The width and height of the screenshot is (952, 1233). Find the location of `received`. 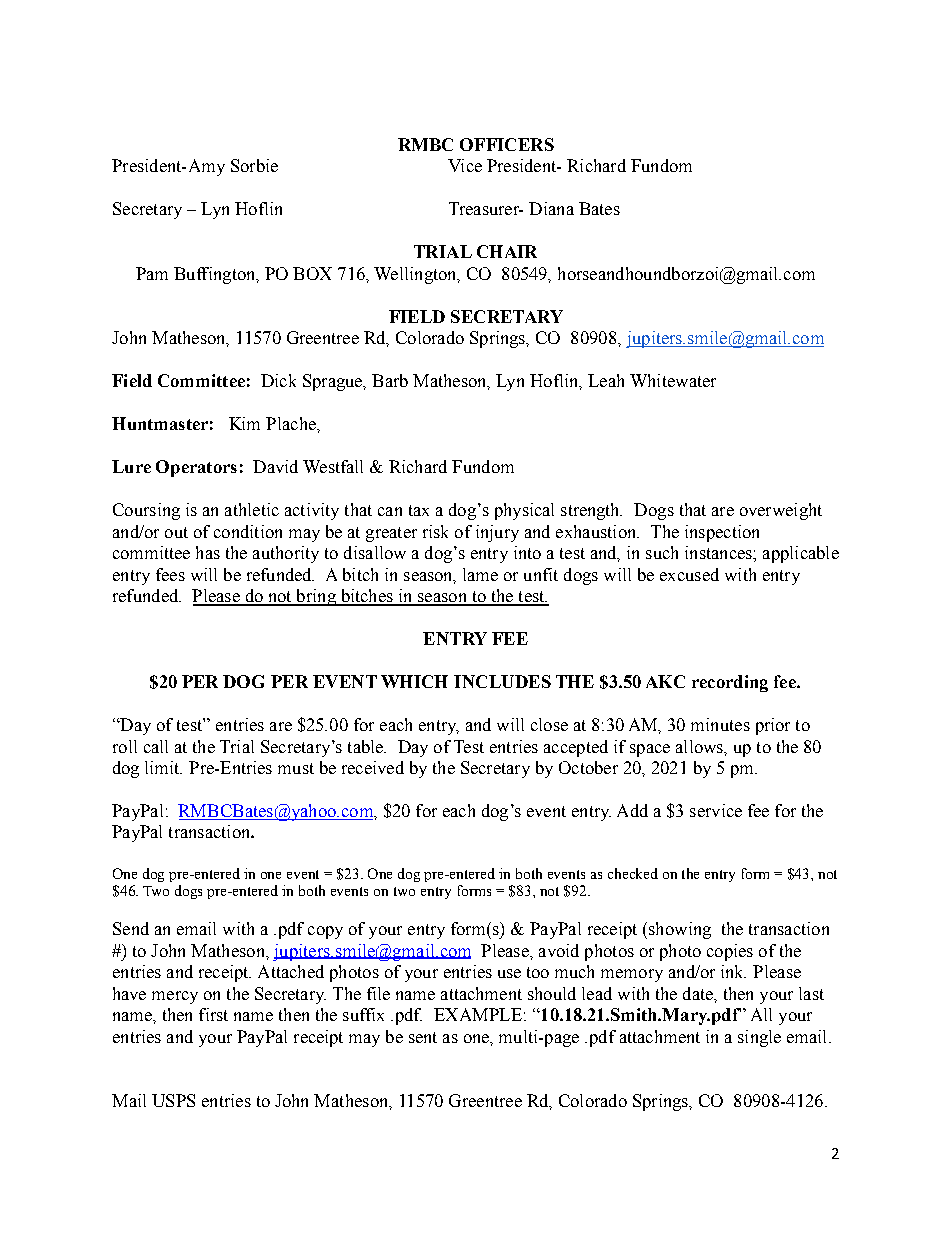

received is located at coordinates (373, 767).
